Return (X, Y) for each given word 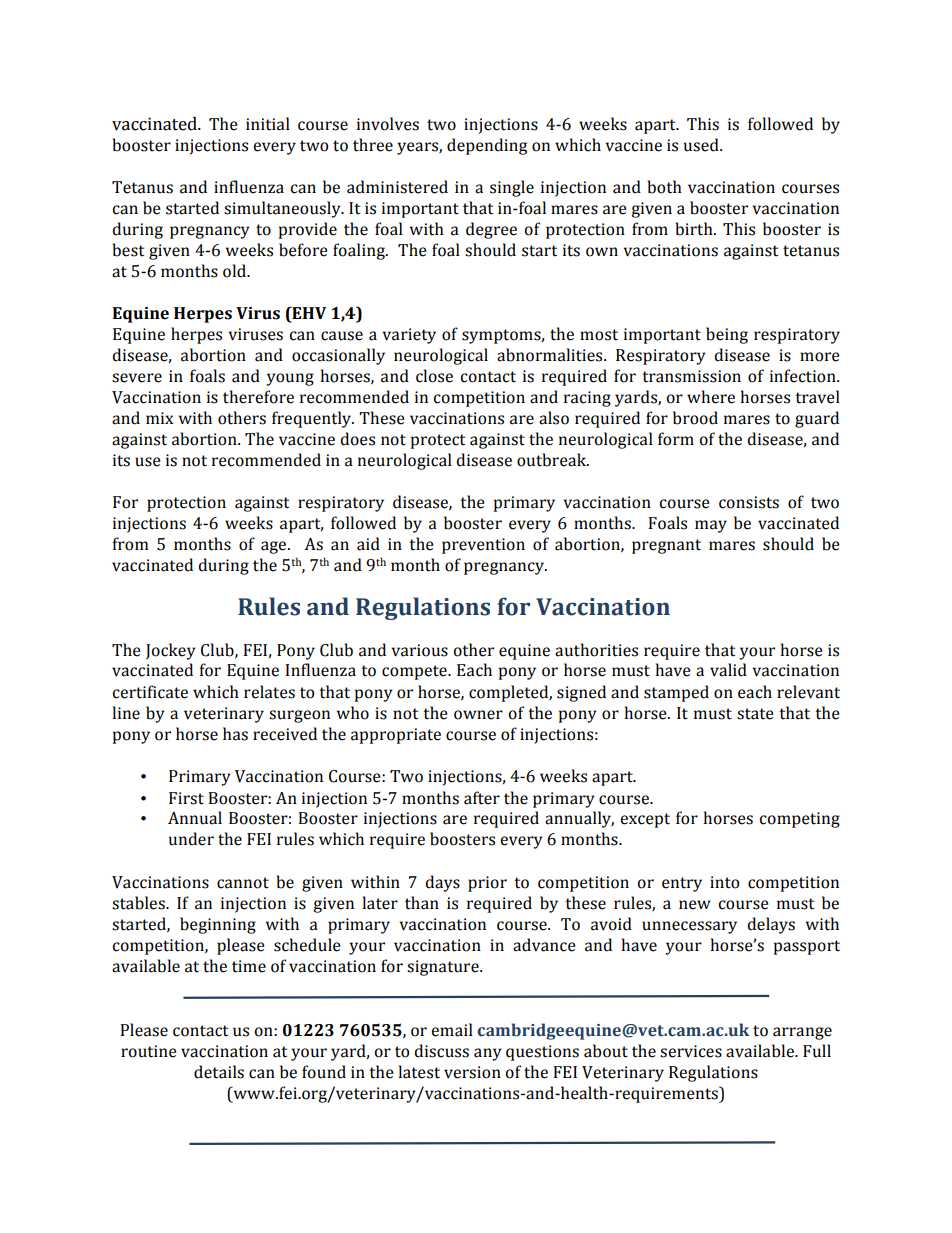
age (275, 547)
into (724, 882)
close (434, 376)
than (422, 903)
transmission (691, 376)
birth (695, 229)
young (290, 379)
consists (749, 502)
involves (388, 124)
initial (268, 124)
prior (487, 884)
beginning (218, 925)
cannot (243, 883)
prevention (483, 546)
